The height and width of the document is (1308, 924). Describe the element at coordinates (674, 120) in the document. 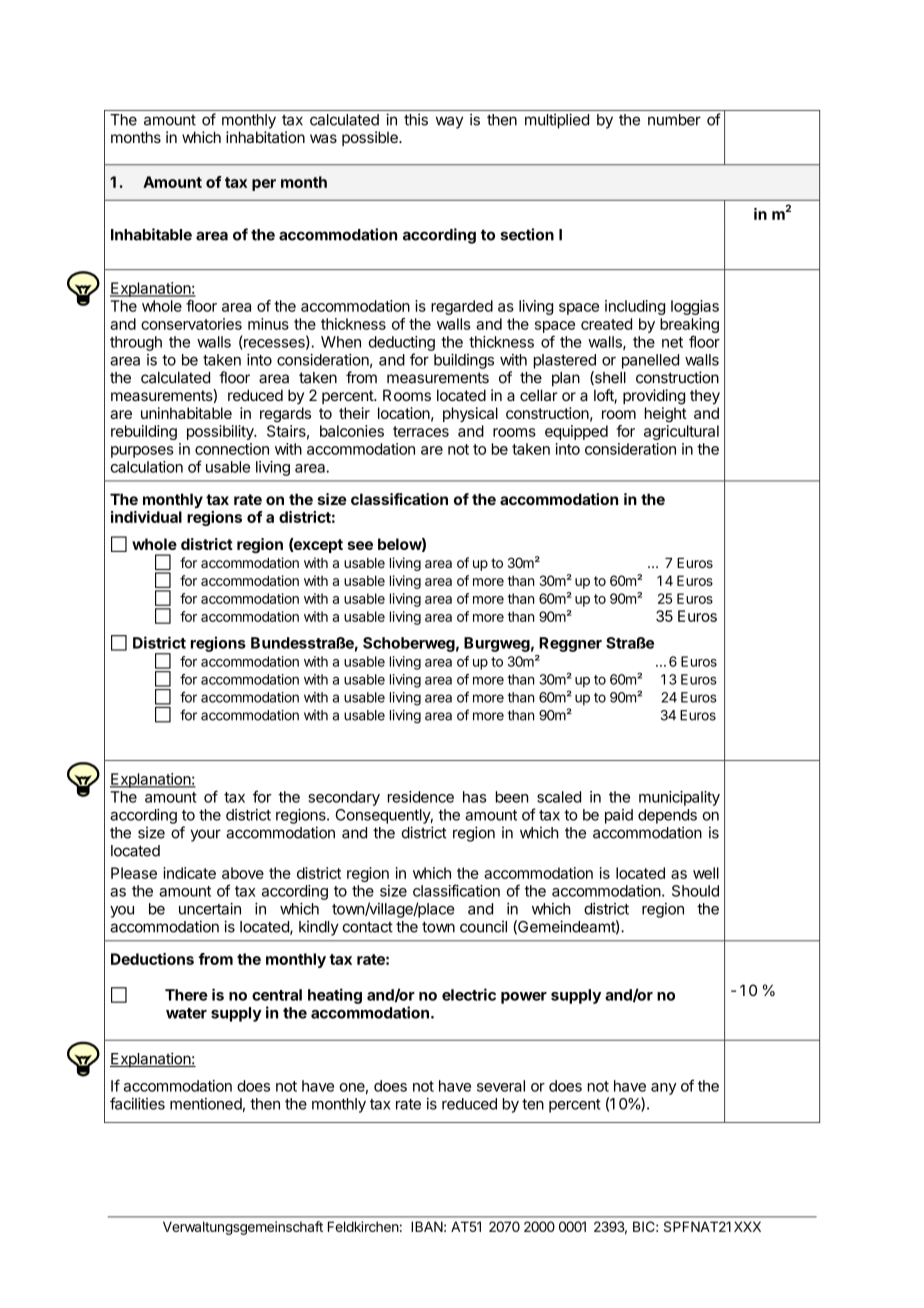

I see `number` at that location.
